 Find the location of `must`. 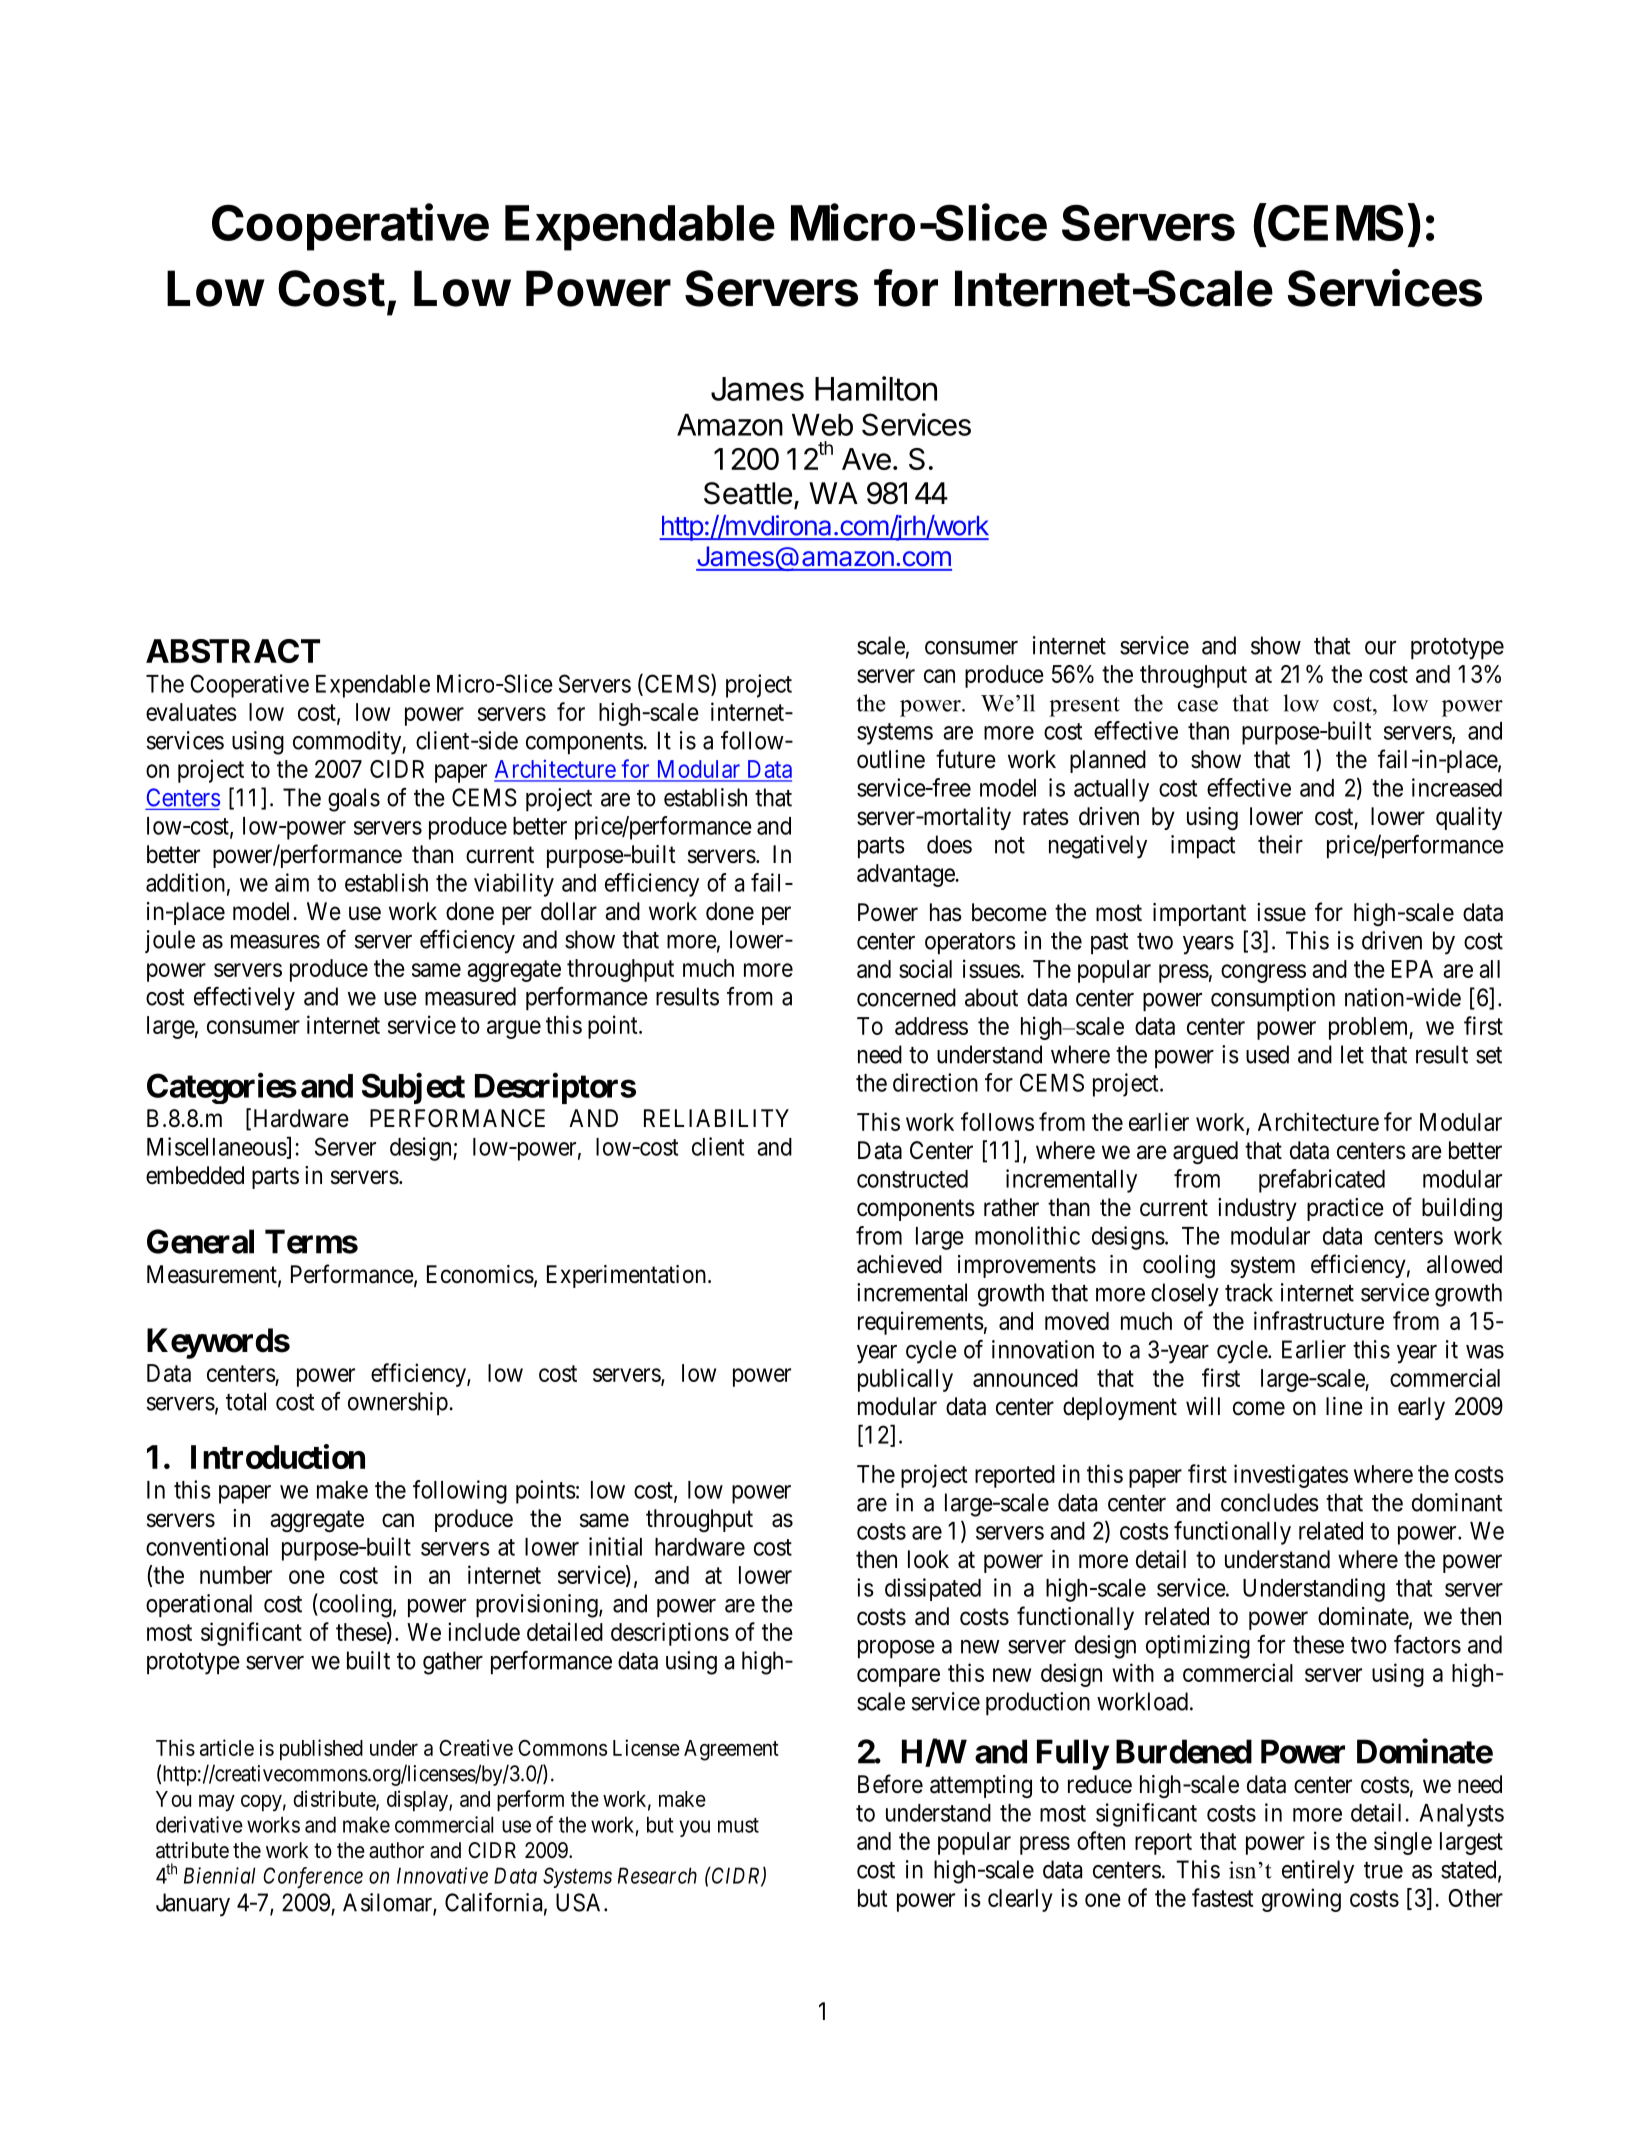

must is located at coordinates (738, 1825).
